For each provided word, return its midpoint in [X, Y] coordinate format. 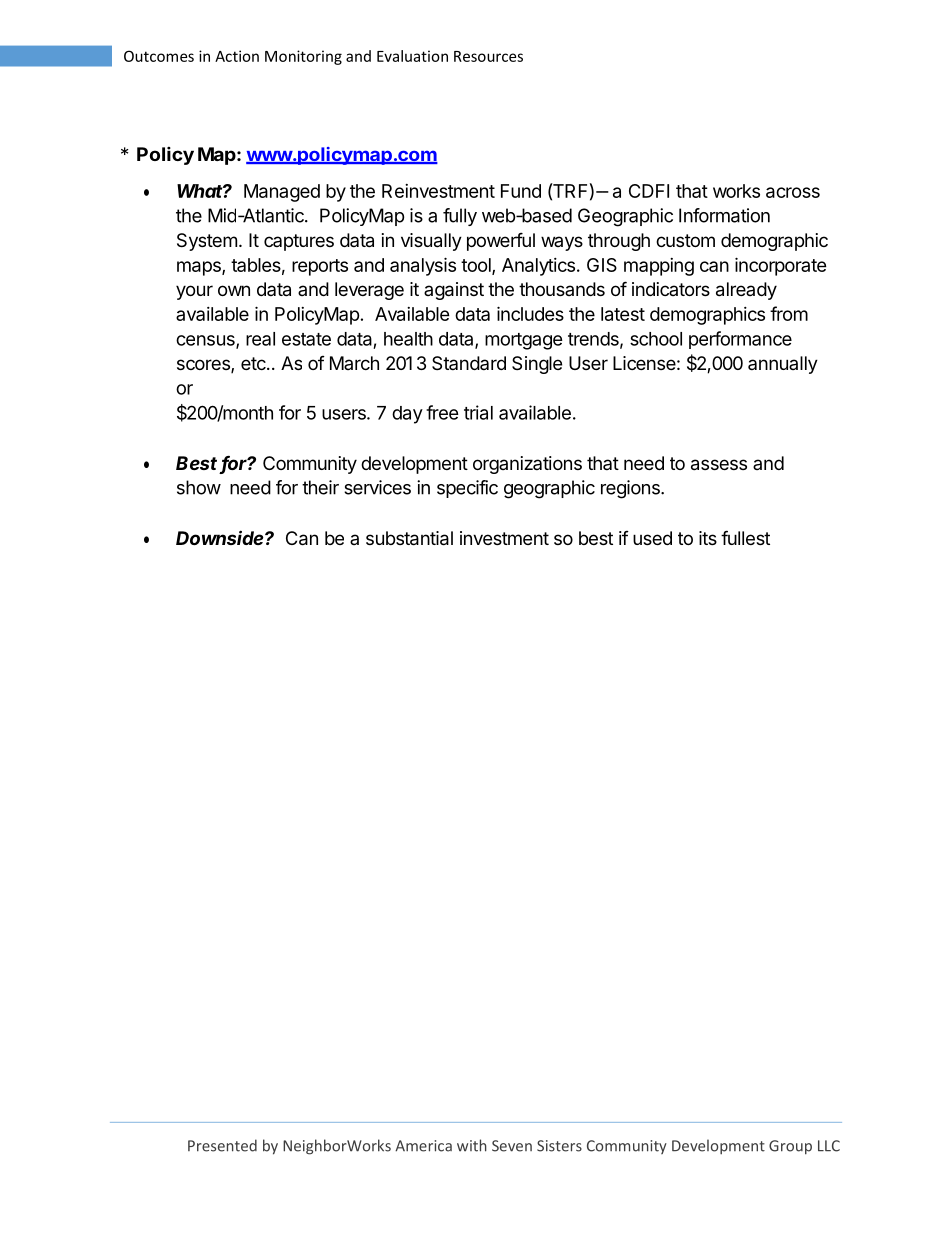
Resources [488, 56]
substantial [409, 538]
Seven [512, 1146]
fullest [745, 537]
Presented [222, 1145]
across [793, 192]
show [199, 487]
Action [237, 56]
